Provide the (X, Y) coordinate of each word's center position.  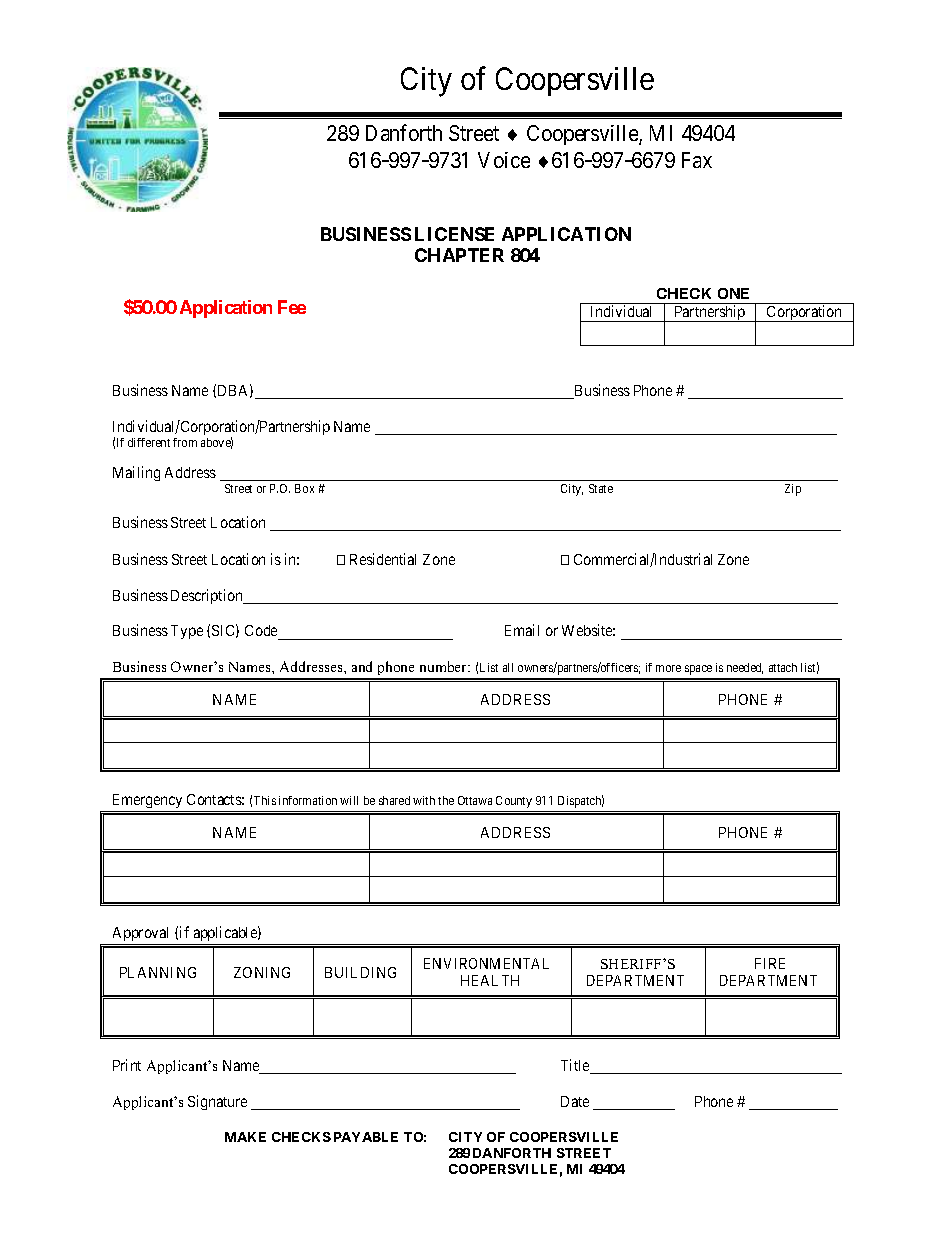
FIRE (770, 963)
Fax (697, 160)
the (446, 800)
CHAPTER (459, 255)
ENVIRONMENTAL (486, 963)
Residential (383, 559)
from (185, 442)
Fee (292, 307)
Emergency (147, 803)
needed (745, 668)
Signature (217, 1102)
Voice (504, 160)
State (601, 488)
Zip (793, 490)
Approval (141, 936)
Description (208, 596)
